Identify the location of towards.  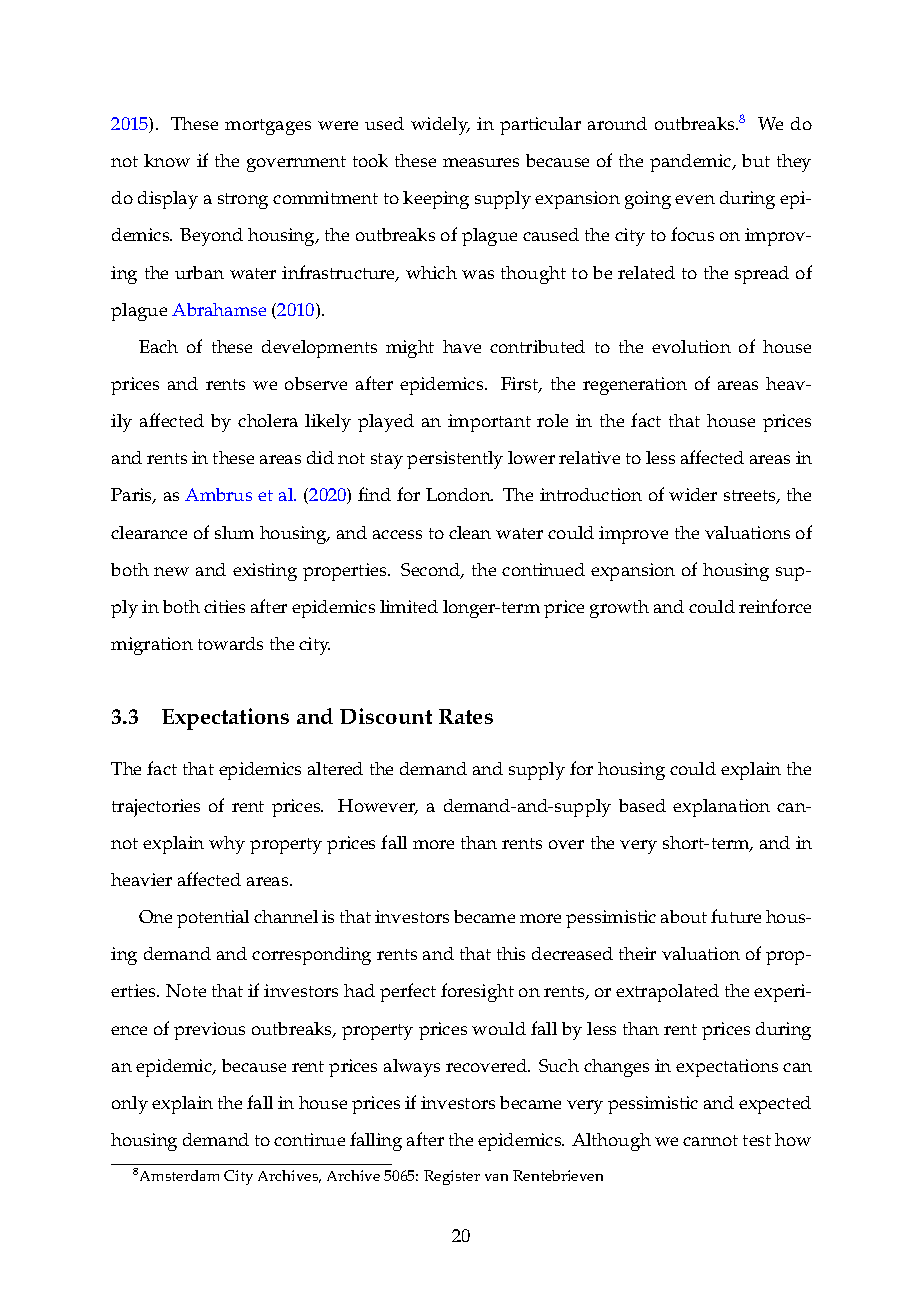
(230, 643).
